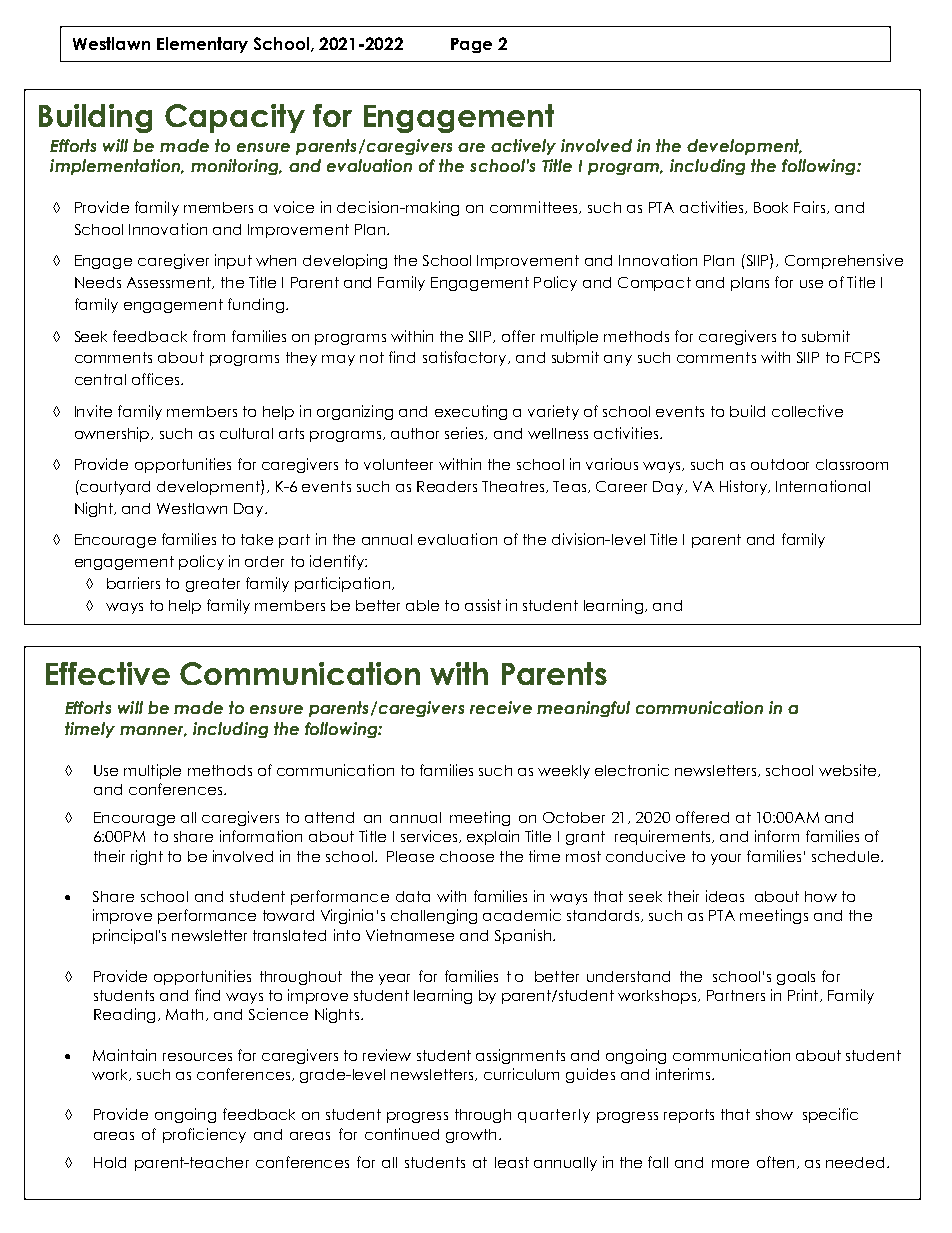 The height and width of the page is (1233, 952). Describe the element at coordinates (744, 487) in the page. I see `History` at that location.
